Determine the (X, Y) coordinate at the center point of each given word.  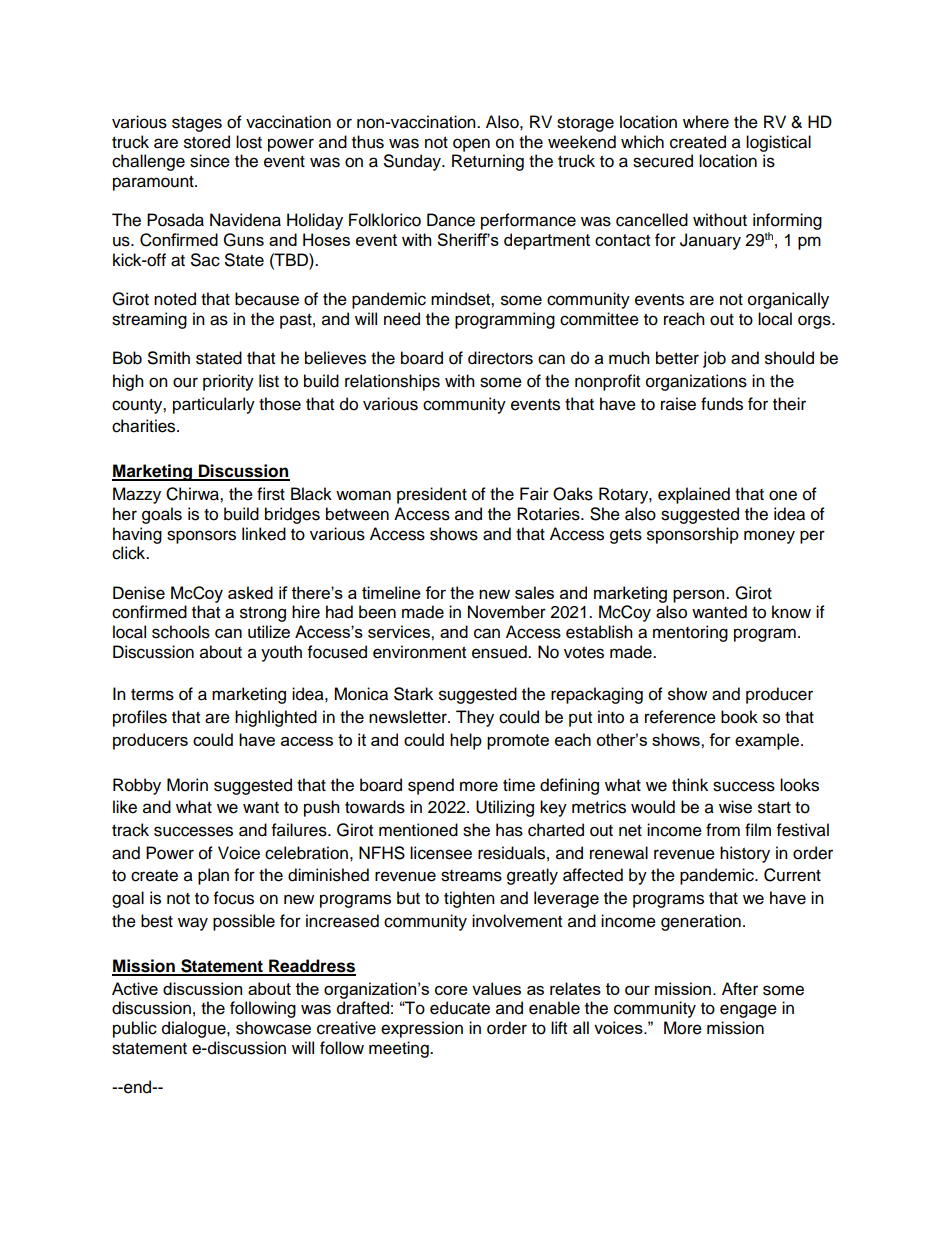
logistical (778, 143)
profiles (140, 718)
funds (722, 404)
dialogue (195, 1029)
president (432, 495)
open (471, 145)
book (739, 717)
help (466, 741)
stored (207, 142)
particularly (214, 405)
